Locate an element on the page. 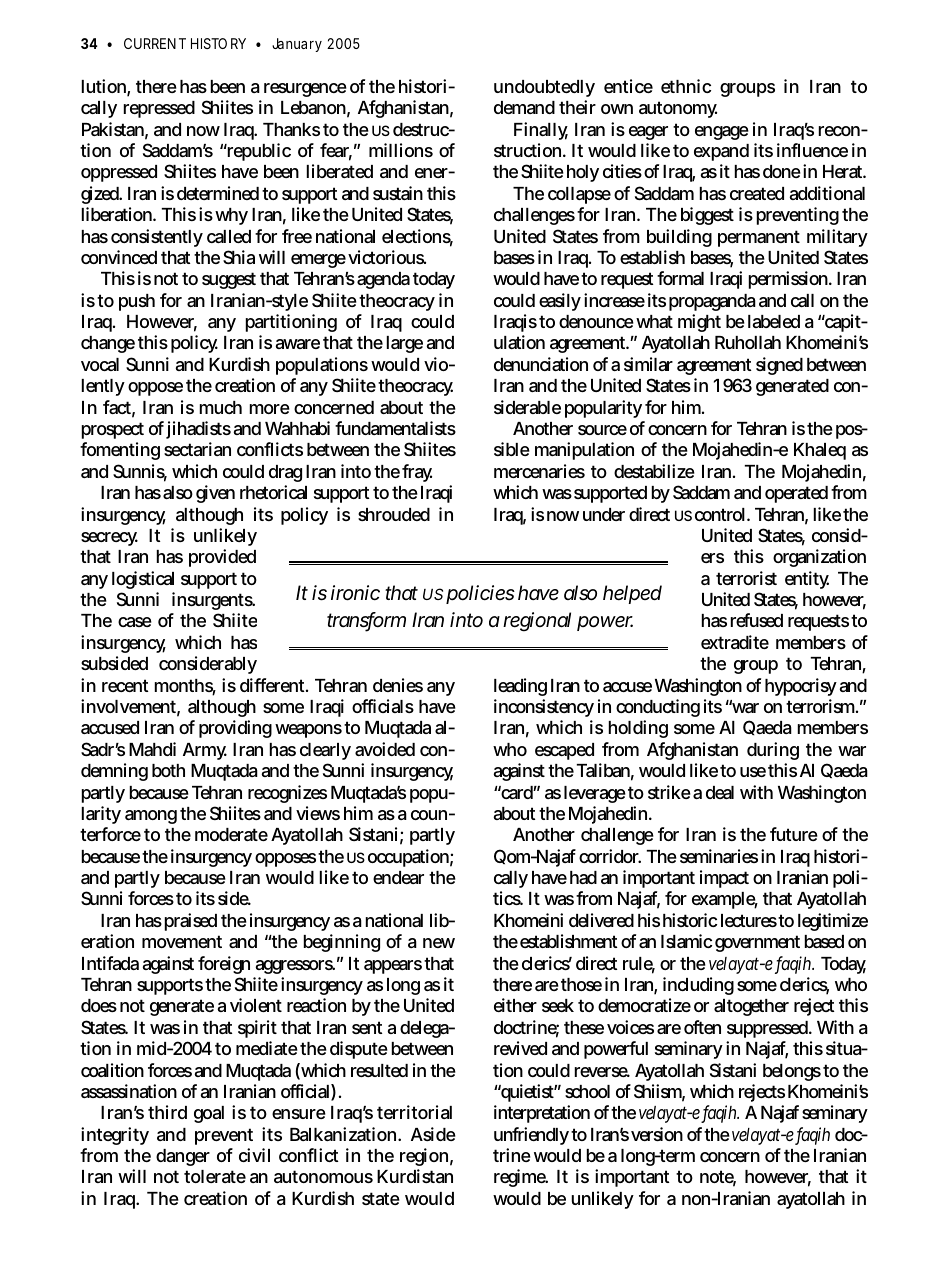 The height and width of the page is (1288, 947). transform is located at coordinates (366, 621).
